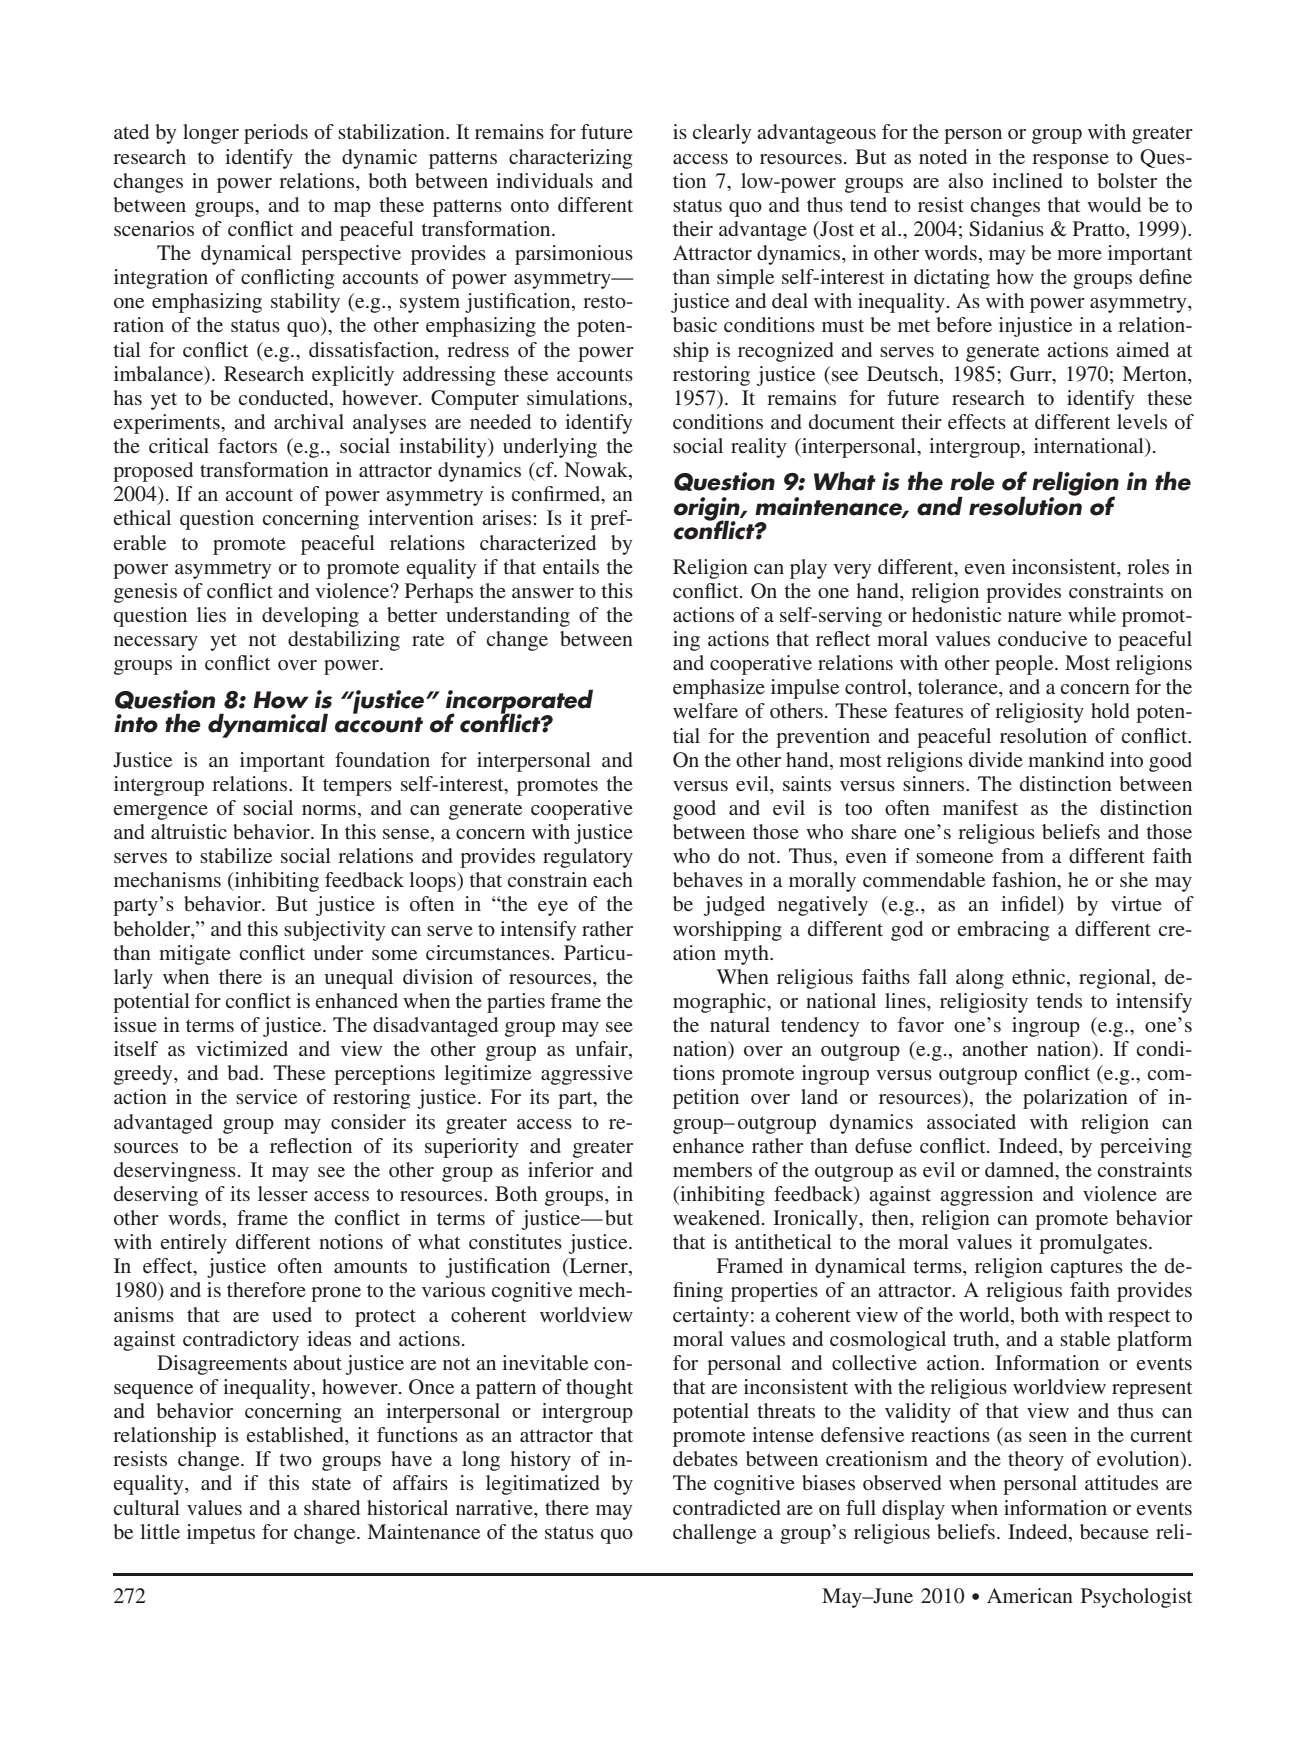 Image resolution: width=1303 pixels, height=1737 pixels. Describe the element at coordinates (276, 134) in the screenshot. I see `periods` at that location.
